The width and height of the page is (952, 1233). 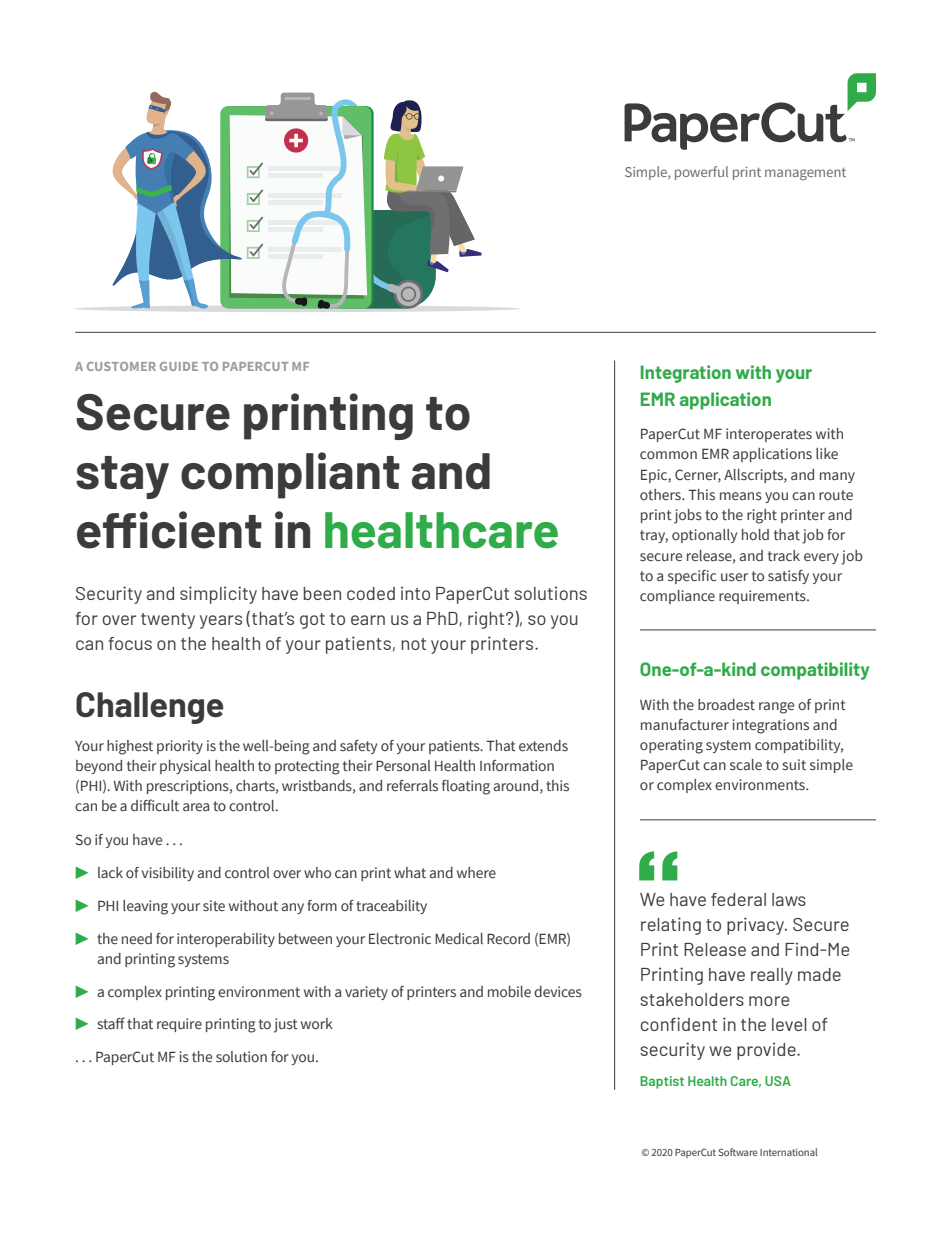 What do you see at coordinates (130, 643) in the page?
I see `focus` at bounding box center [130, 643].
